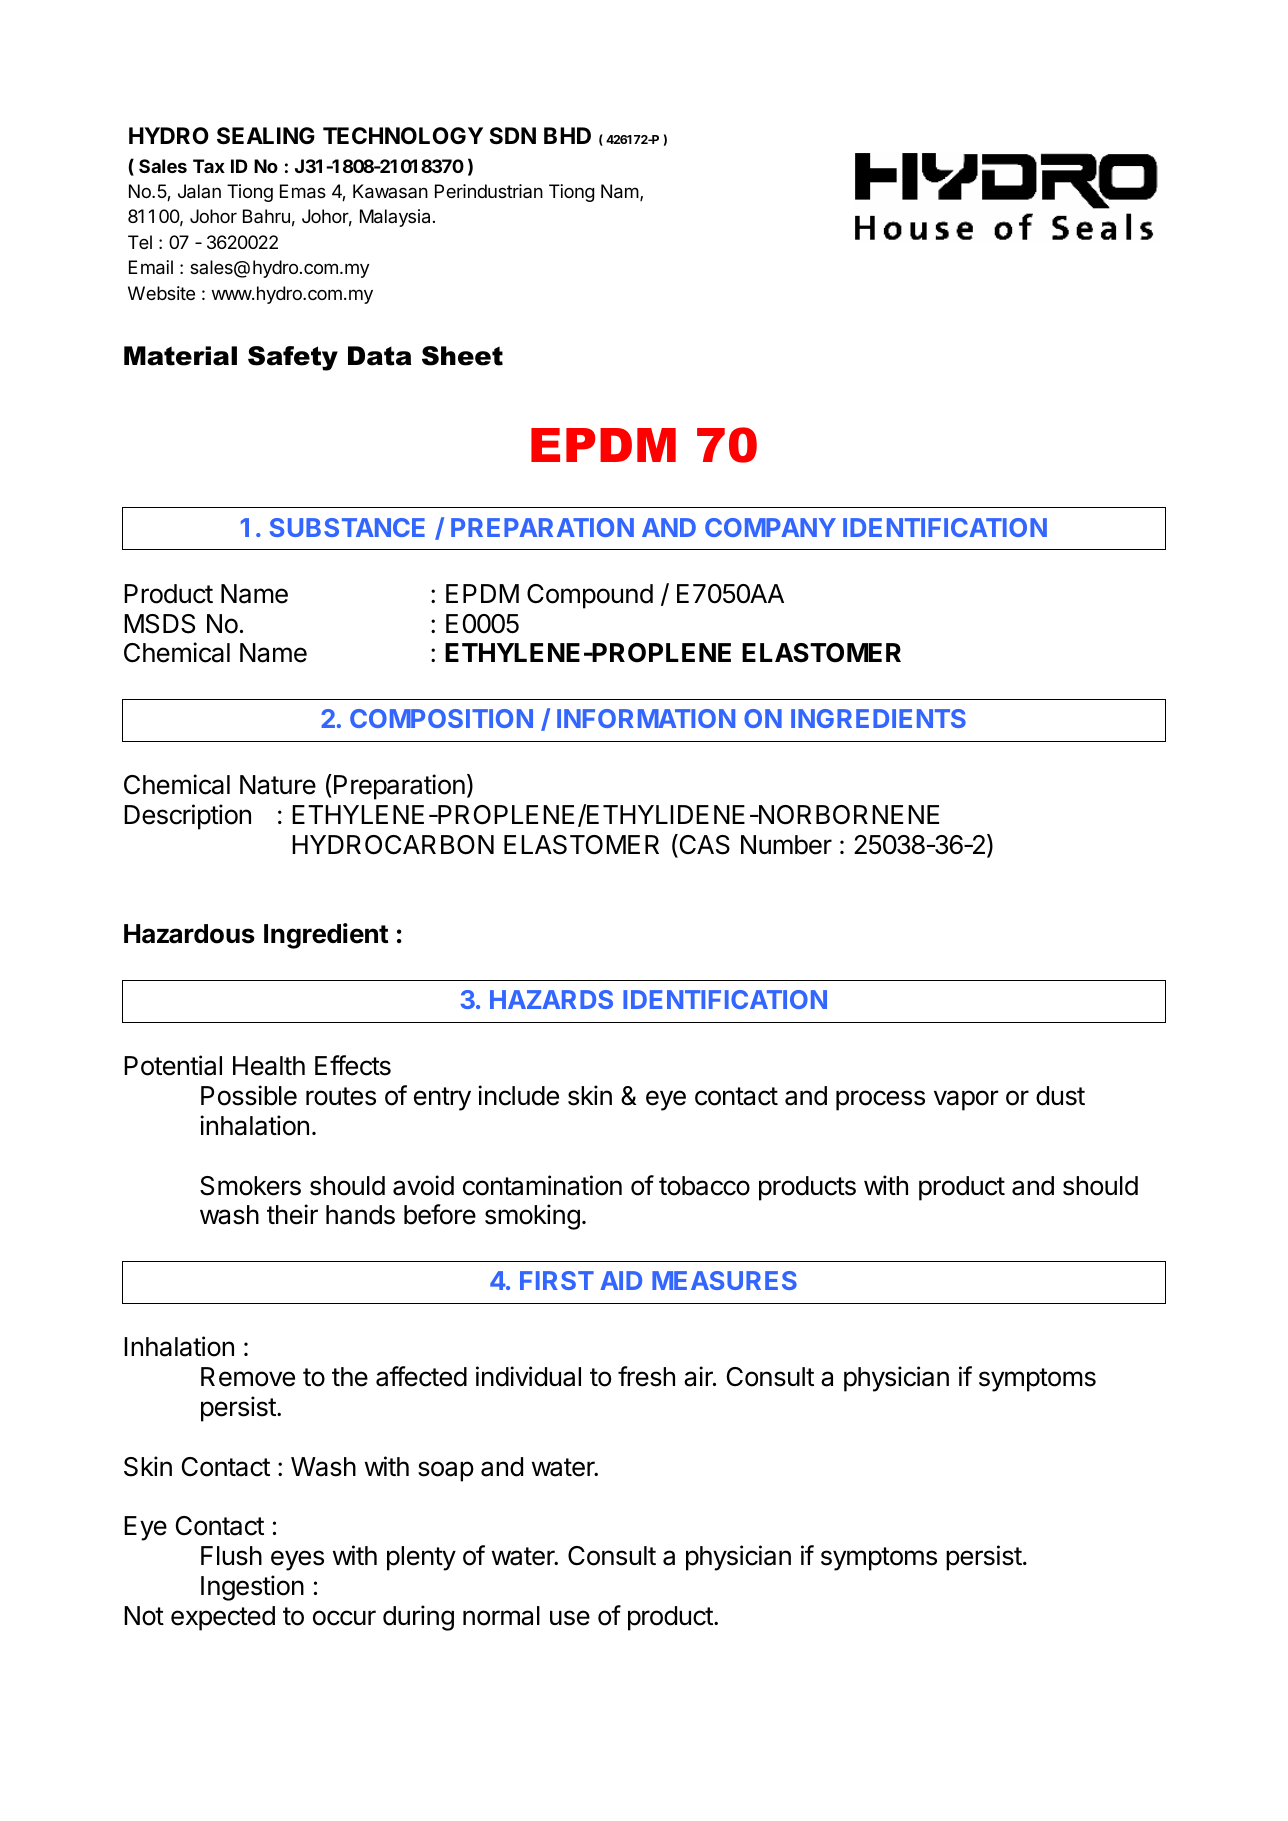 The height and width of the image is (1821, 1288). Describe the element at coordinates (513, 136) in the image. I see `SDN` at that location.
